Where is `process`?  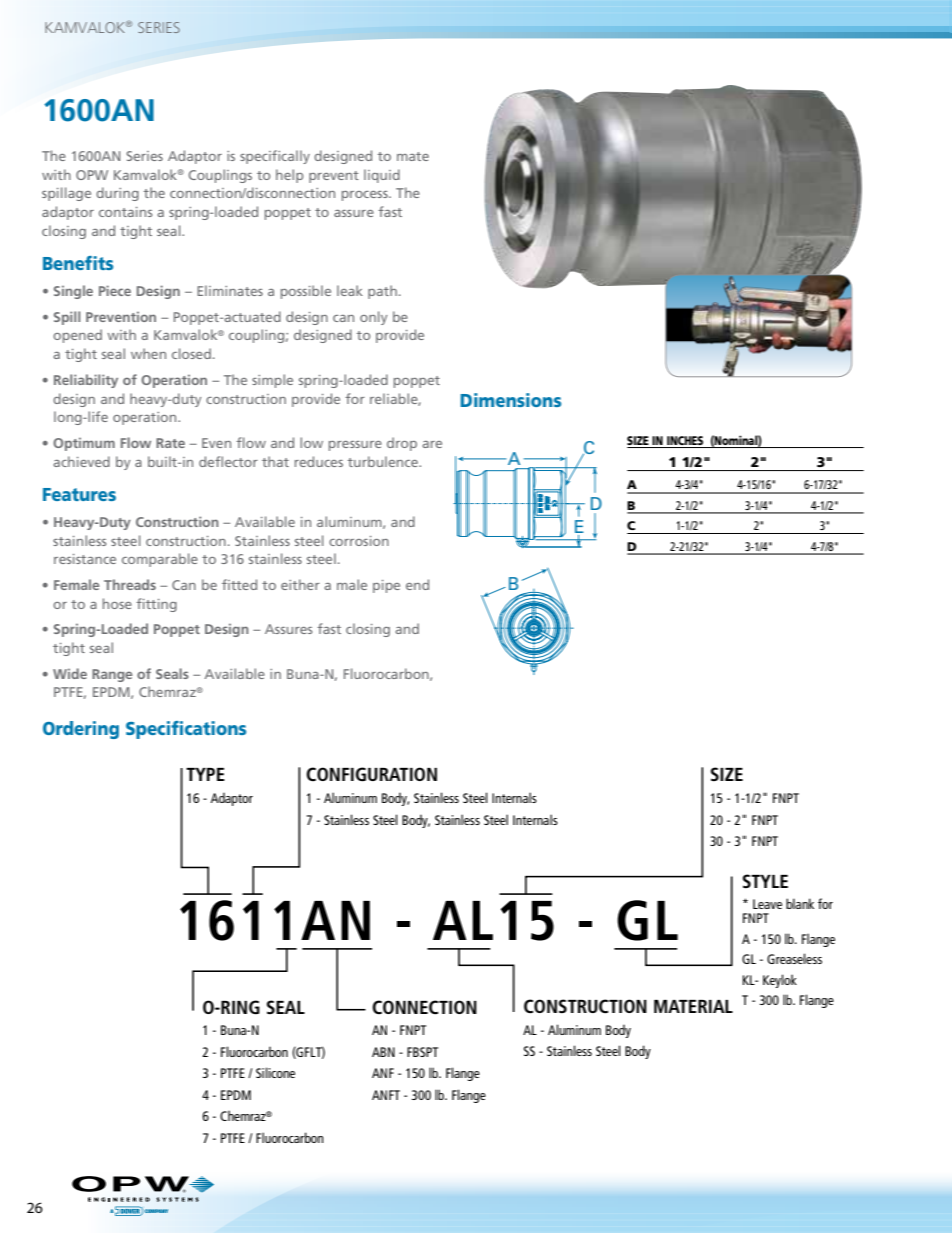 process is located at coordinates (366, 196).
